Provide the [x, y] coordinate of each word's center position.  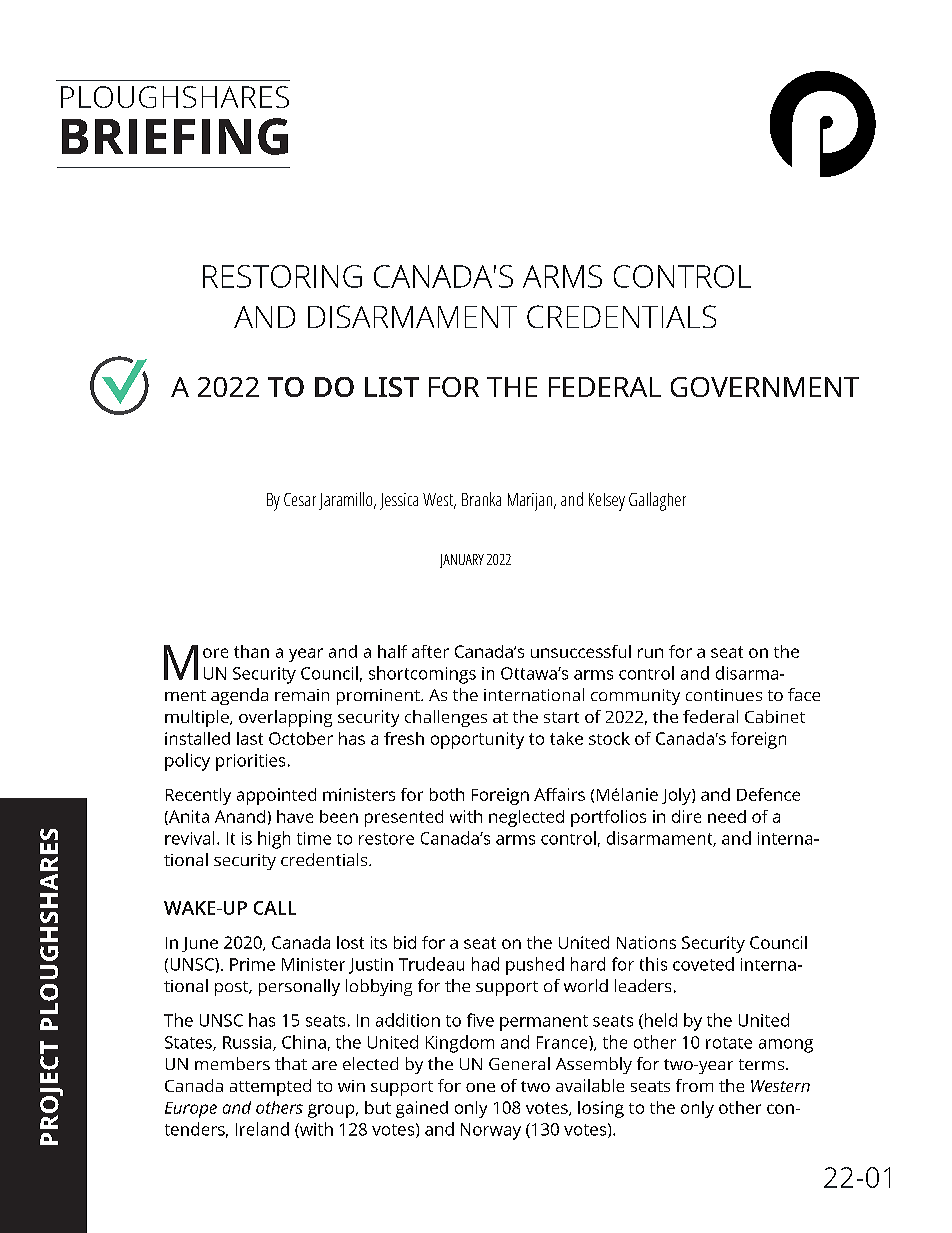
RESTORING [282, 276]
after [430, 651]
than [251, 651]
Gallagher [657, 501]
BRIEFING [175, 136]
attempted [270, 1087]
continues [724, 695]
